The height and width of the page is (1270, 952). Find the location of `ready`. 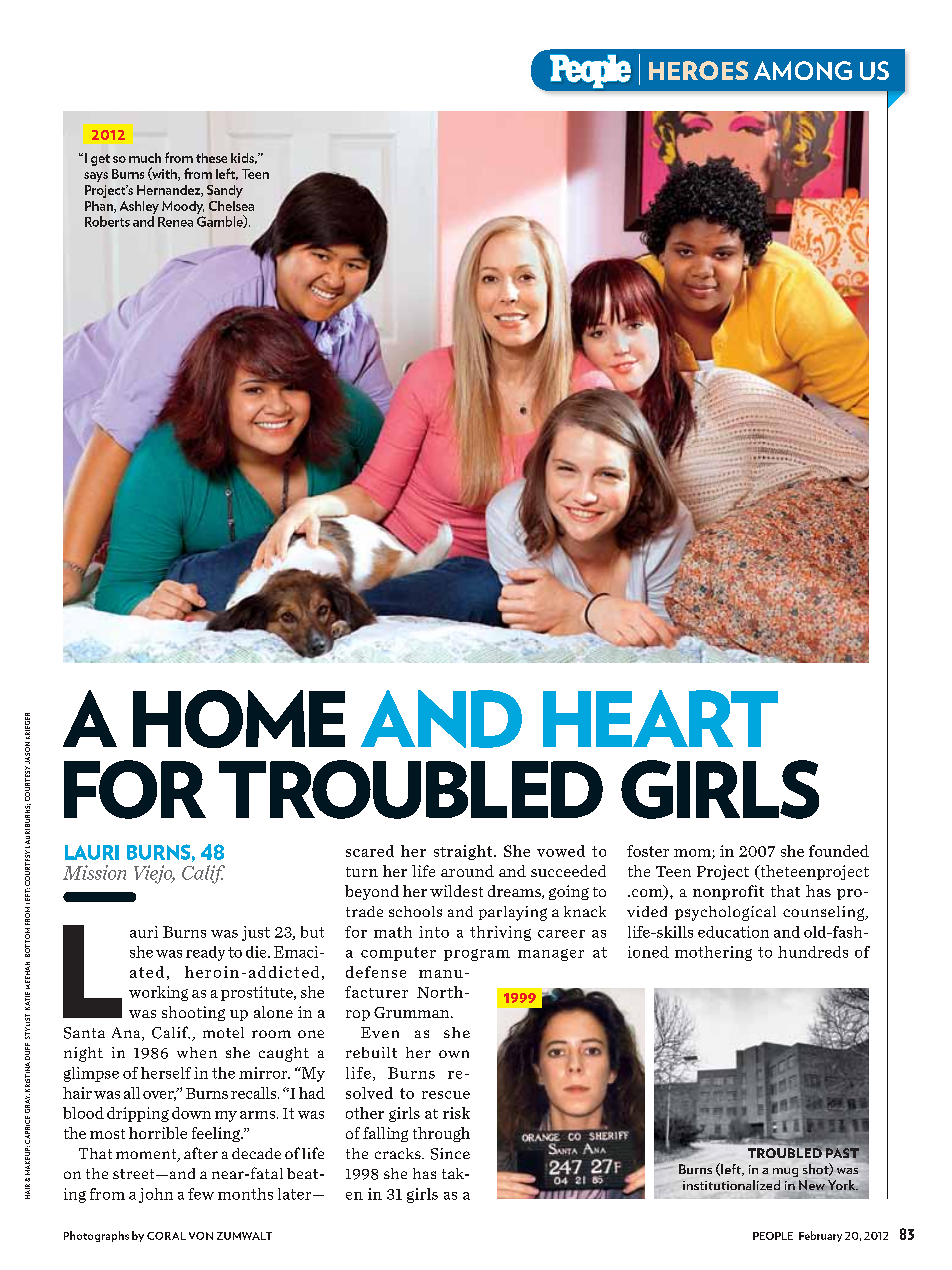

ready is located at coordinates (205, 953).
